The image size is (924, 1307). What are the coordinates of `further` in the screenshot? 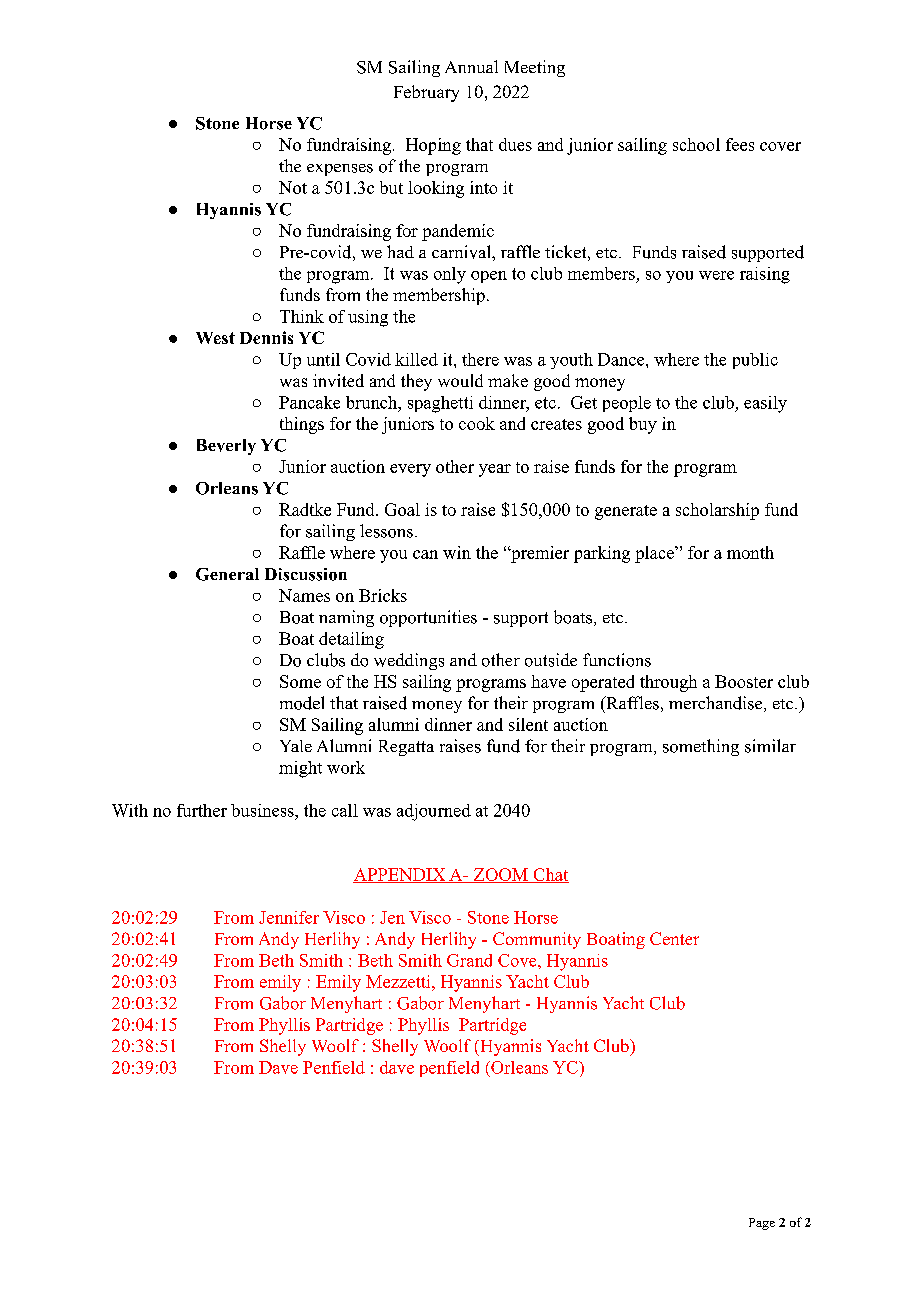 It's located at (202, 810).
